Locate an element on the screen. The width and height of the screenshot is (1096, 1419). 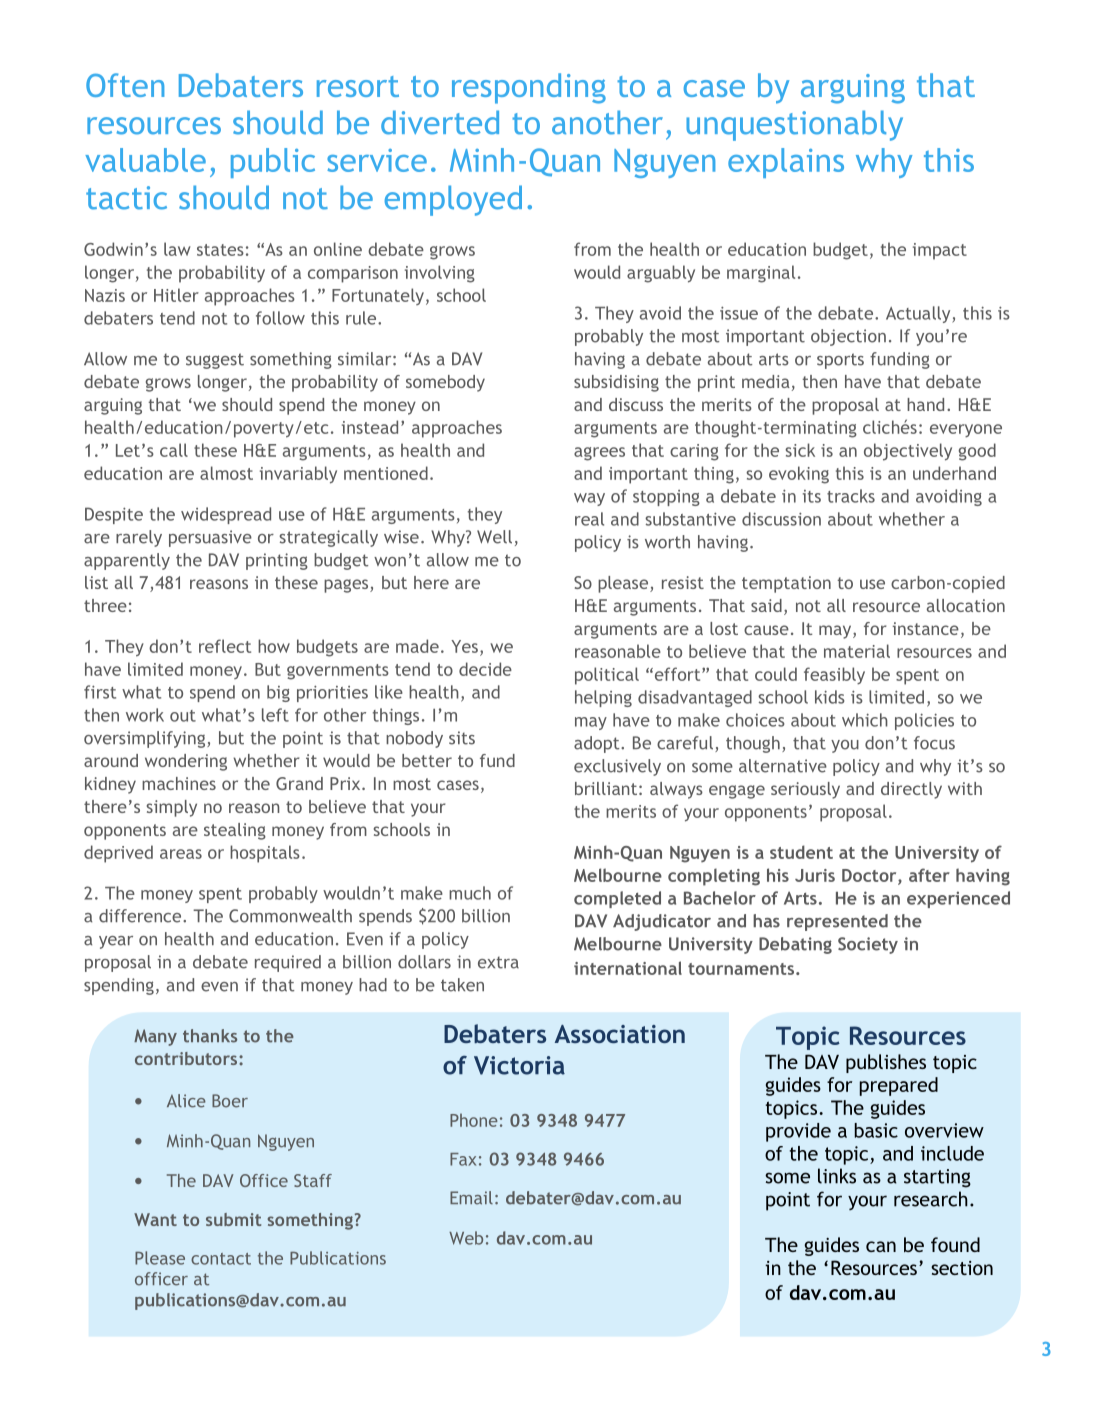
Doctor is located at coordinates (870, 876).
